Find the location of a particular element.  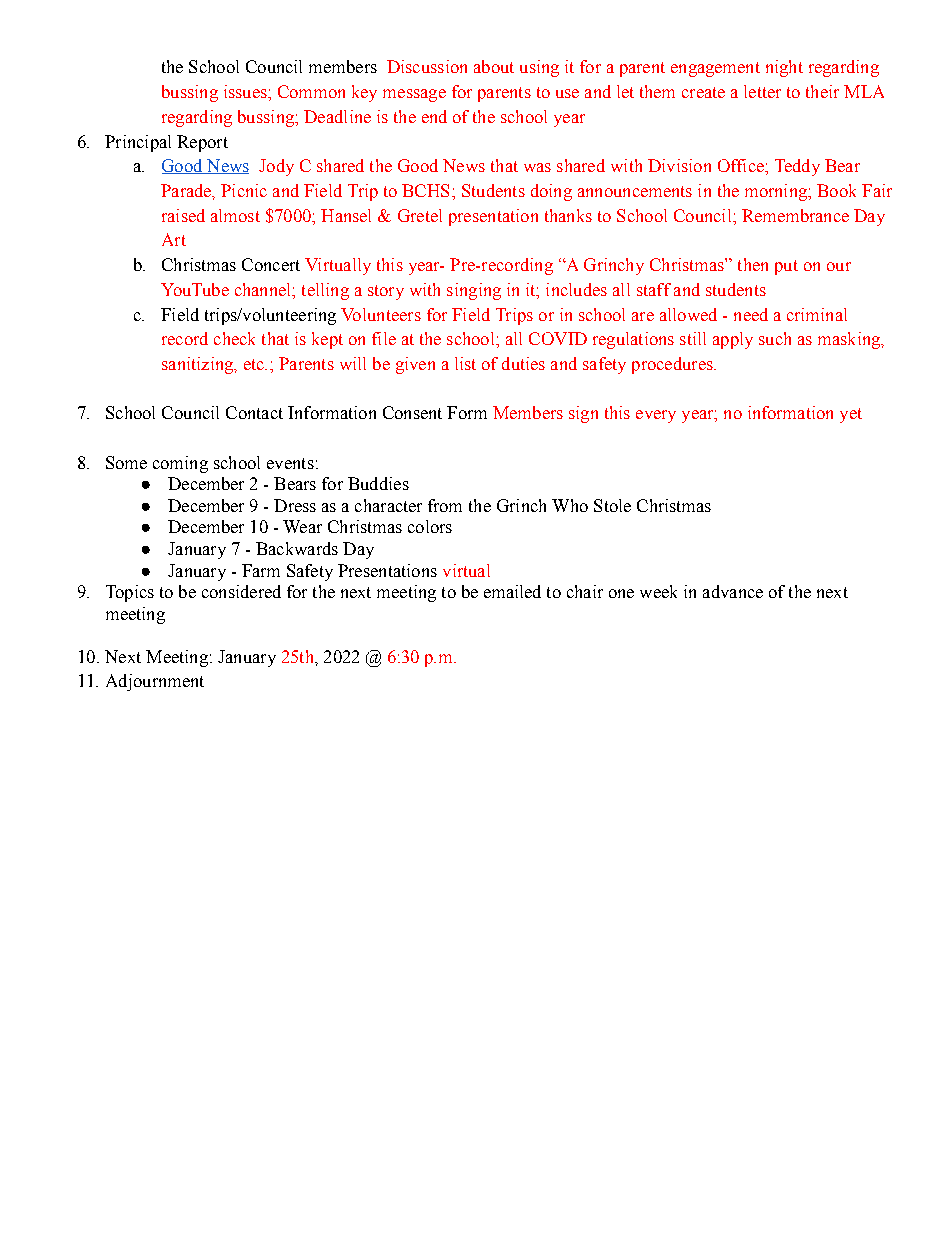

such is located at coordinates (775, 338).
